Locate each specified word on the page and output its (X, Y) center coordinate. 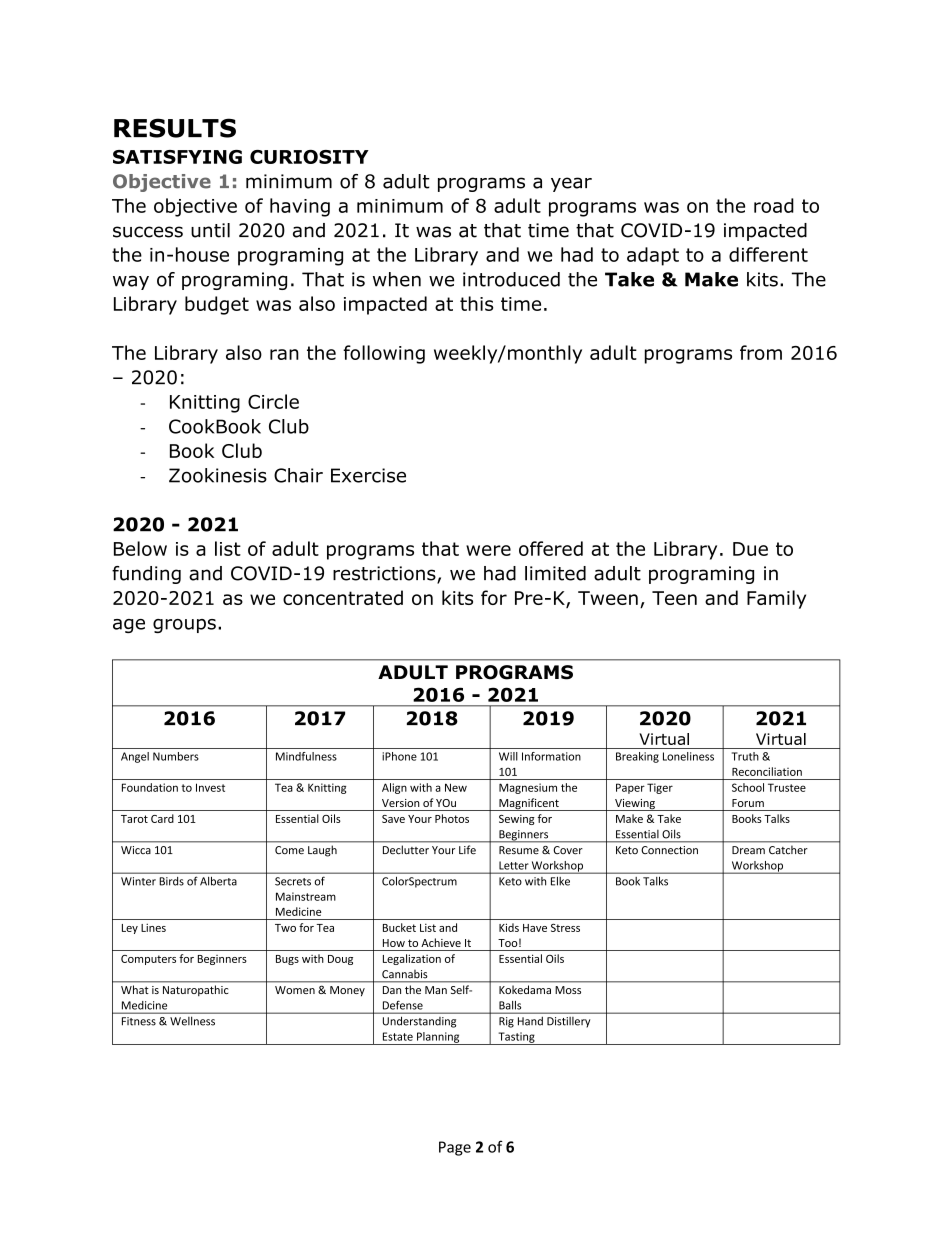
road (774, 205)
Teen (674, 598)
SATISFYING (177, 157)
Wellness (192, 1021)
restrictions (385, 574)
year (571, 184)
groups (184, 626)
